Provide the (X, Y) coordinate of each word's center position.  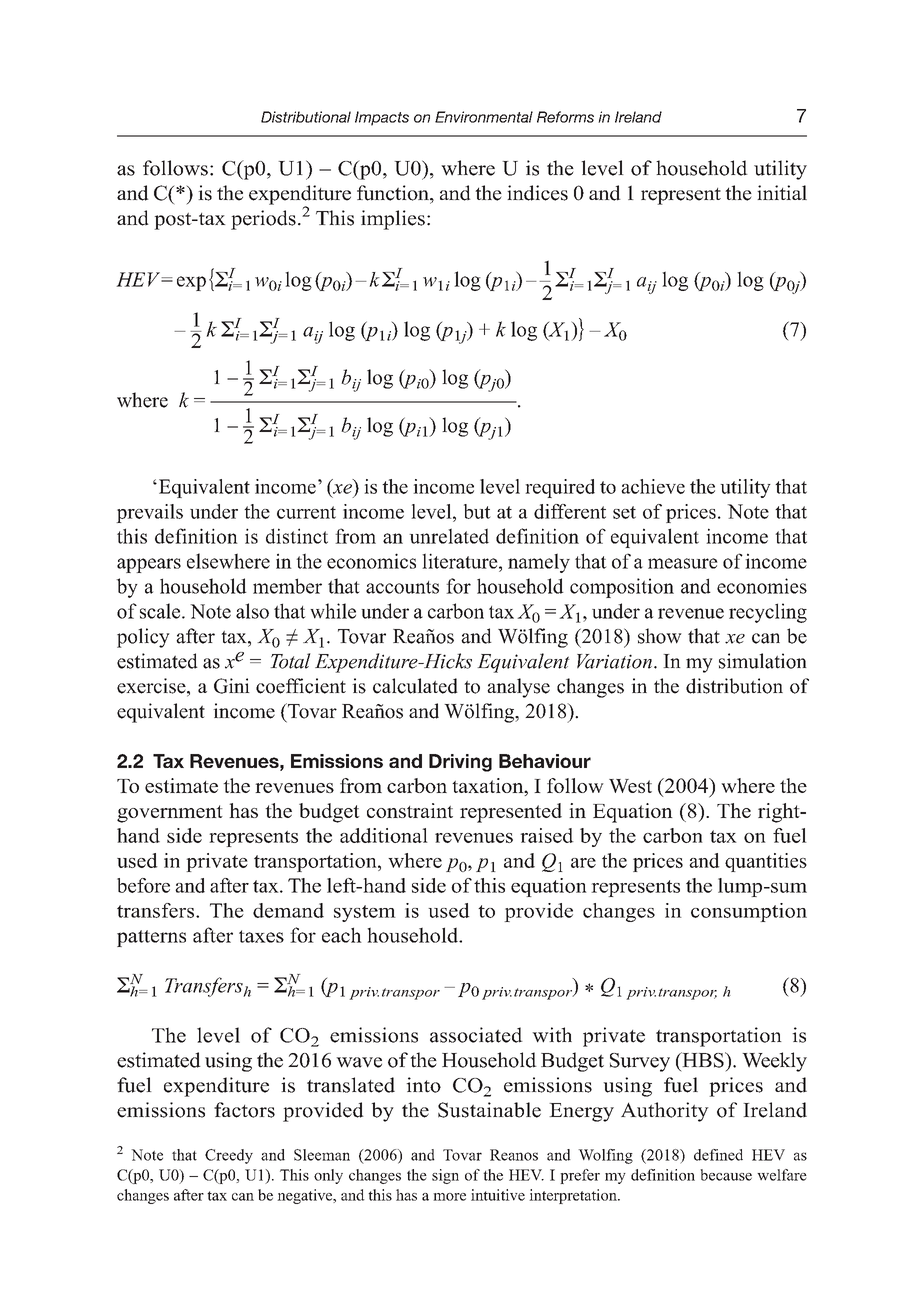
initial (782, 192)
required (560, 488)
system (365, 913)
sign (445, 1176)
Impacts (382, 118)
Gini (232, 686)
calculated (415, 686)
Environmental (484, 117)
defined (718, 1155)
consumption (749, 912)
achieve (653, 486)
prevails (149, 513)
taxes (261, 936)
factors (244, 1110)
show (660, 636)
